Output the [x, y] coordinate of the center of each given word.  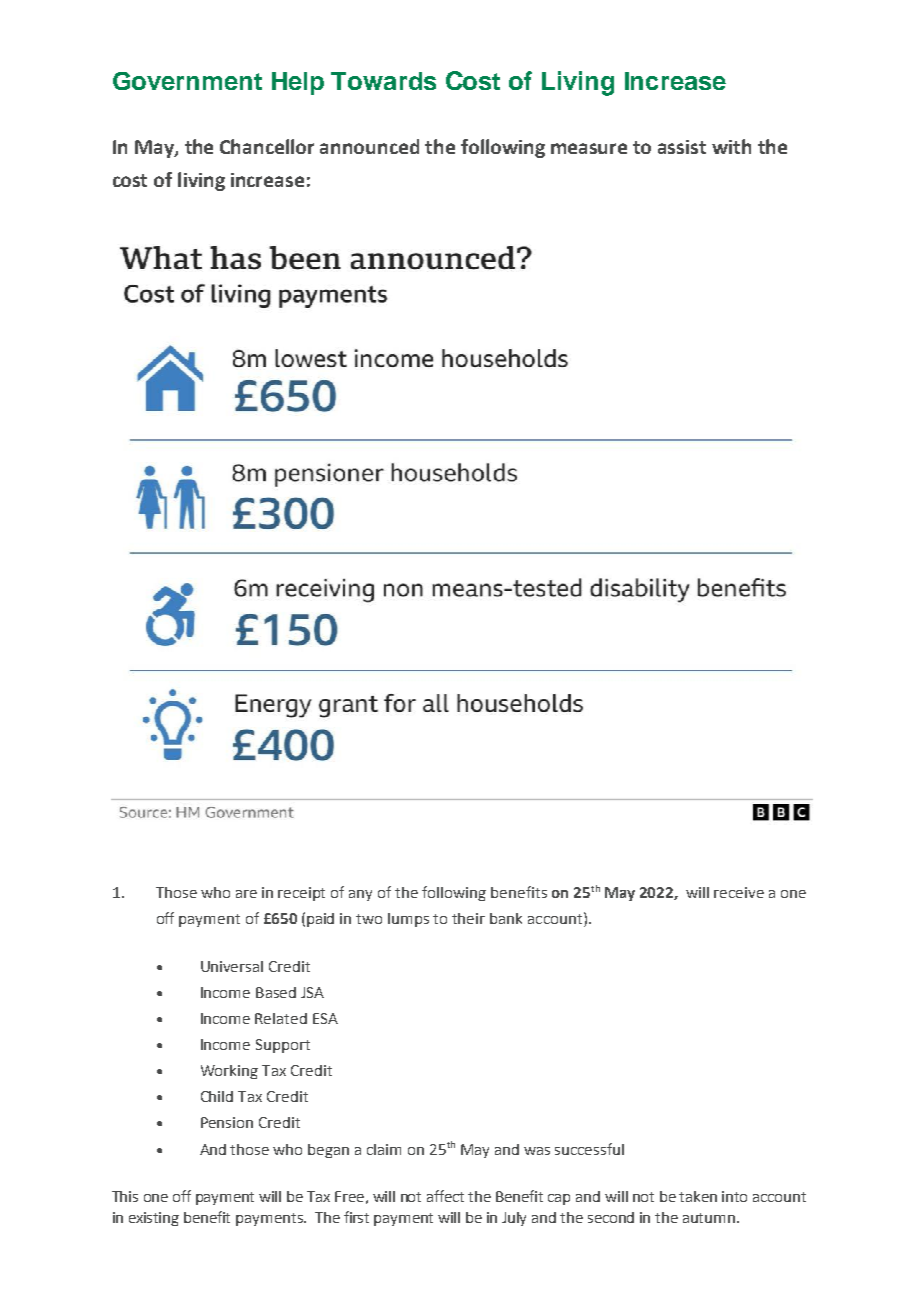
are [246, 894]
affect [445, 1196]
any [360, 895]
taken [698, 1196]
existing [154, 1219]
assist [682, 147]
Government [187, 81]
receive [739, 892]
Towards [383, 81]
